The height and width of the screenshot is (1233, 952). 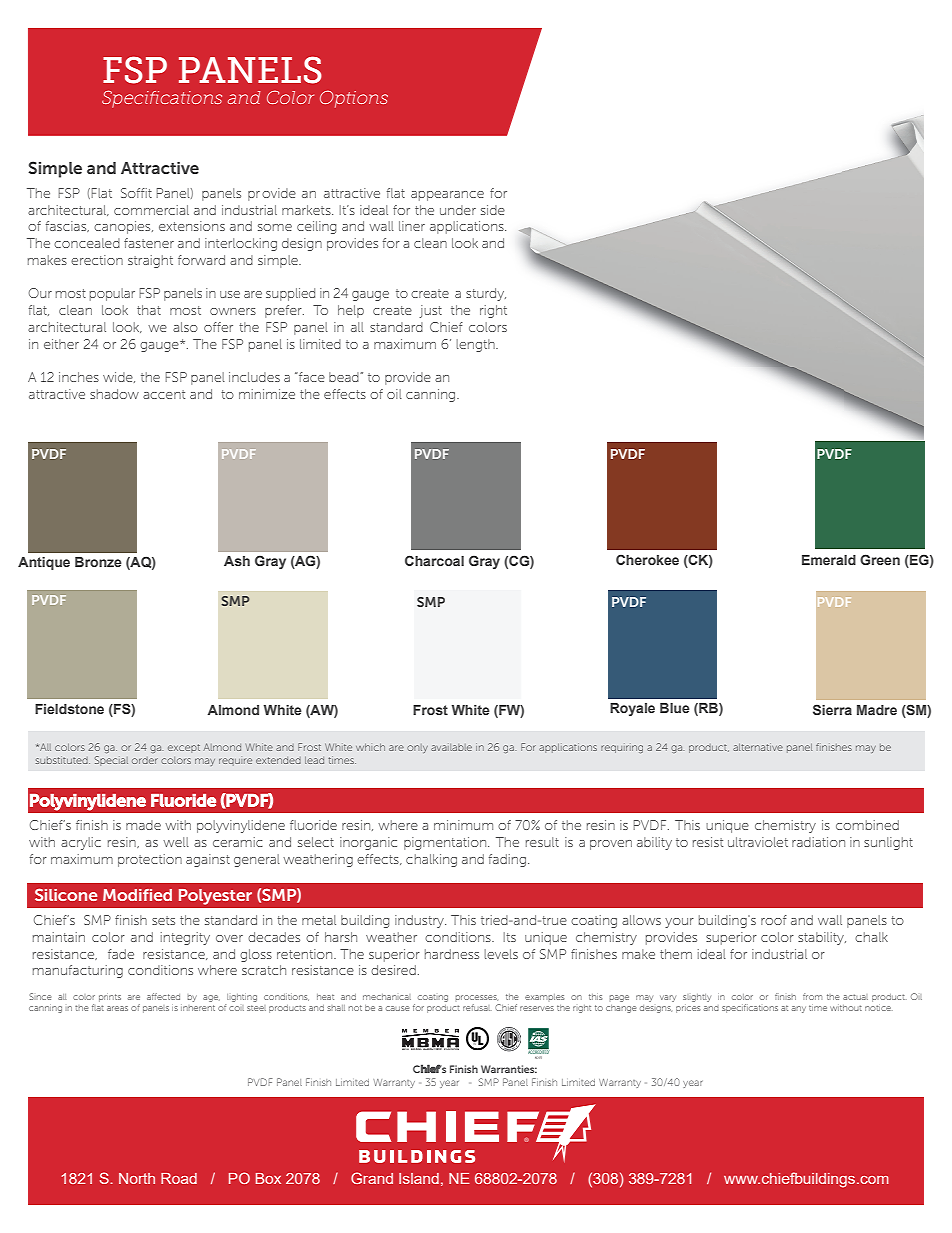 I want to click on side, so click(x=493, y=210).
